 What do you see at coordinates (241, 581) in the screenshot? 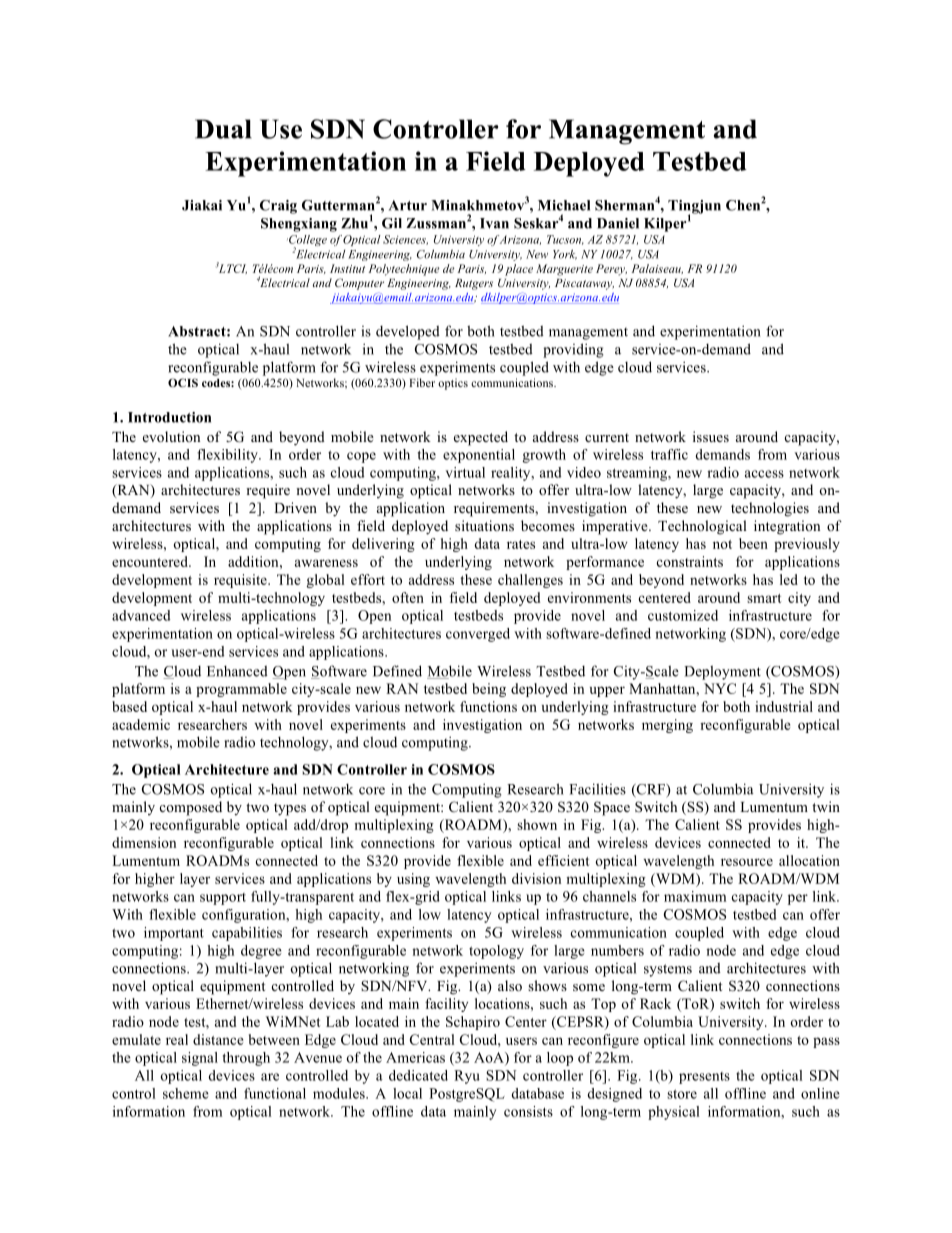
I see `requisite` at bounding box center [241, 581].
